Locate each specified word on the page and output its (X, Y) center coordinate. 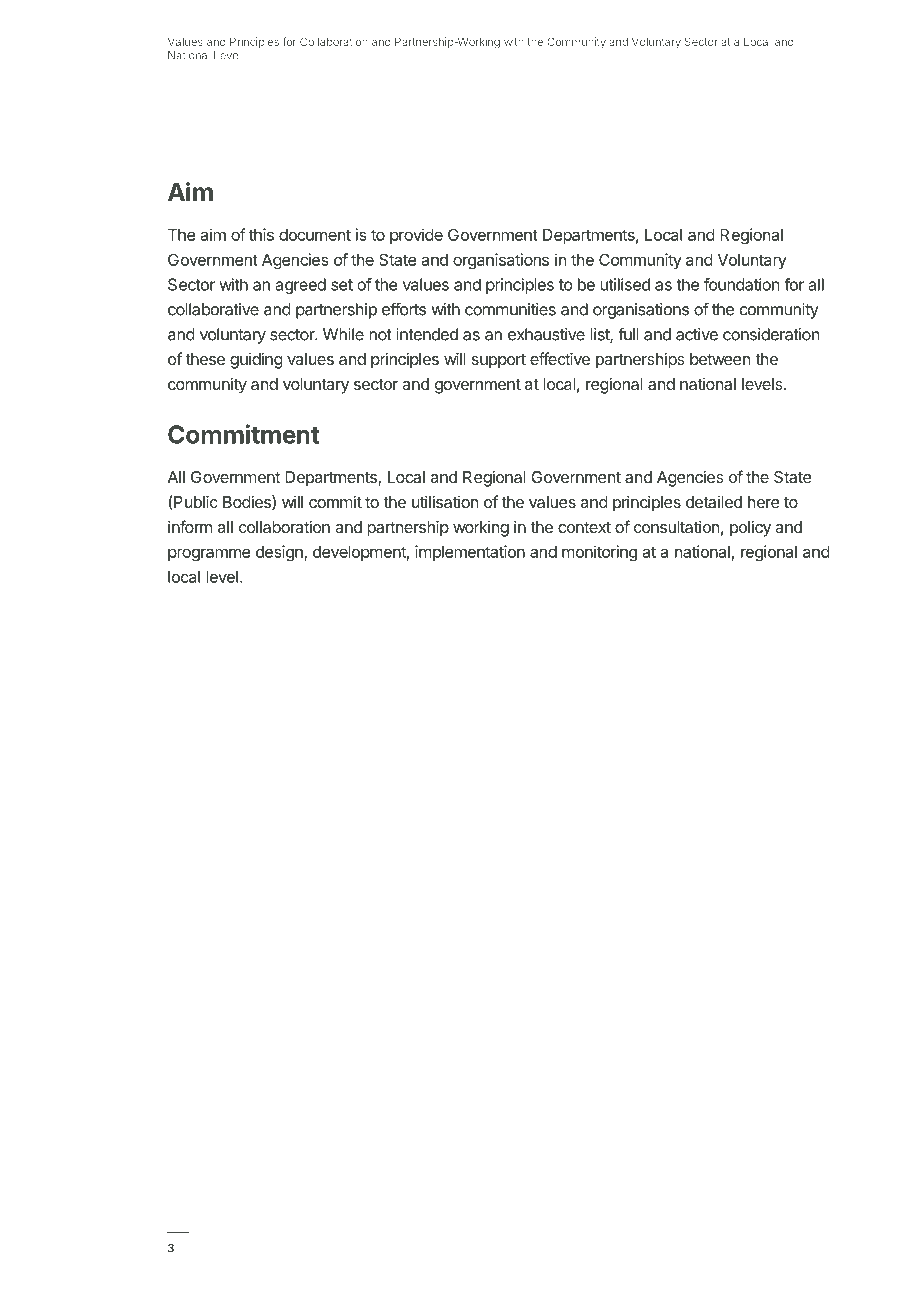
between (720, 359)
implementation (470, 553)
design (280, 553)
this (261, 234)
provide (416, 236)
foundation (741, 284)
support (499, 361)
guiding (256, 360)
